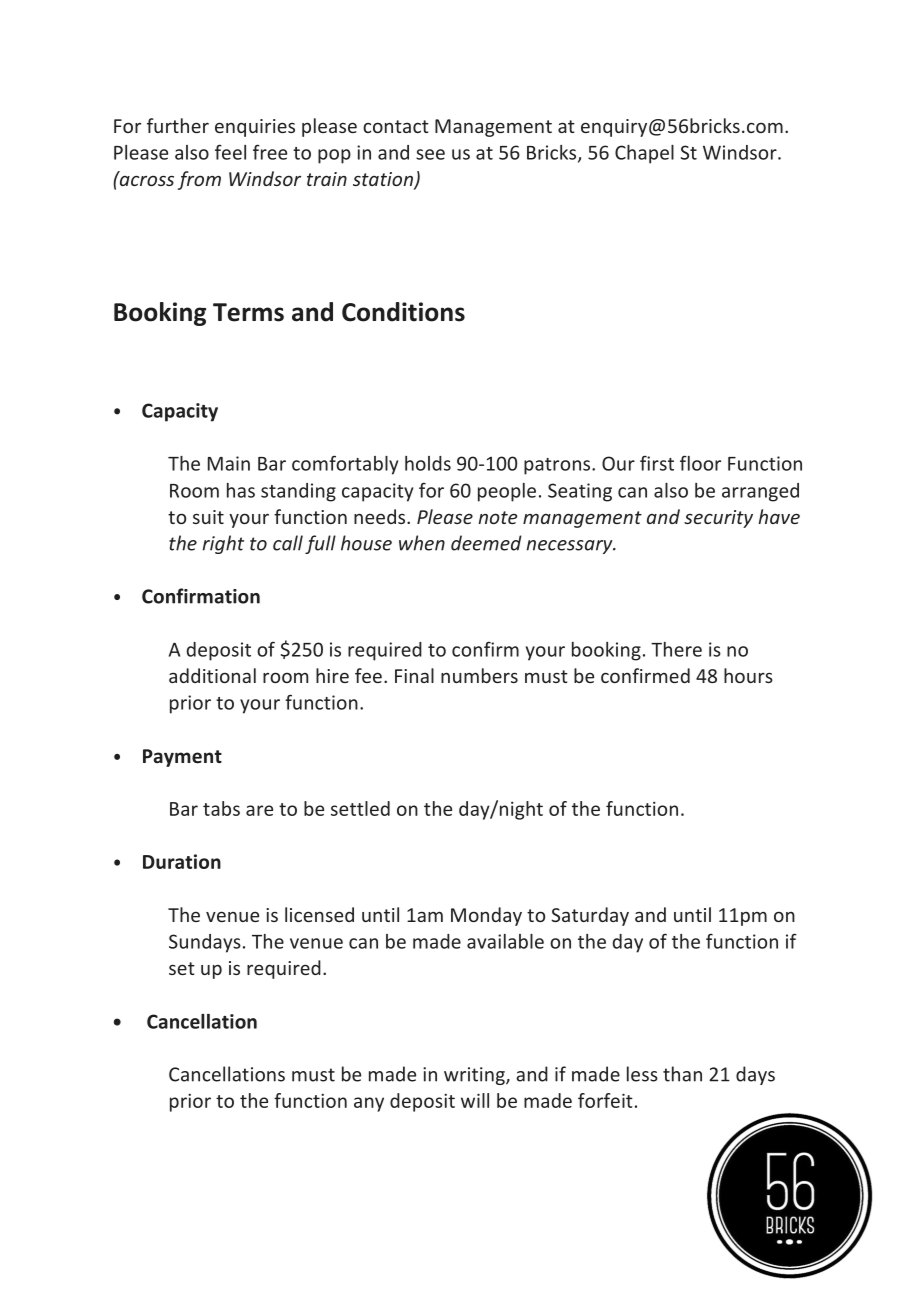 The height and width of the image is (1308, 924). I want to click on people, so click(507, 492).
